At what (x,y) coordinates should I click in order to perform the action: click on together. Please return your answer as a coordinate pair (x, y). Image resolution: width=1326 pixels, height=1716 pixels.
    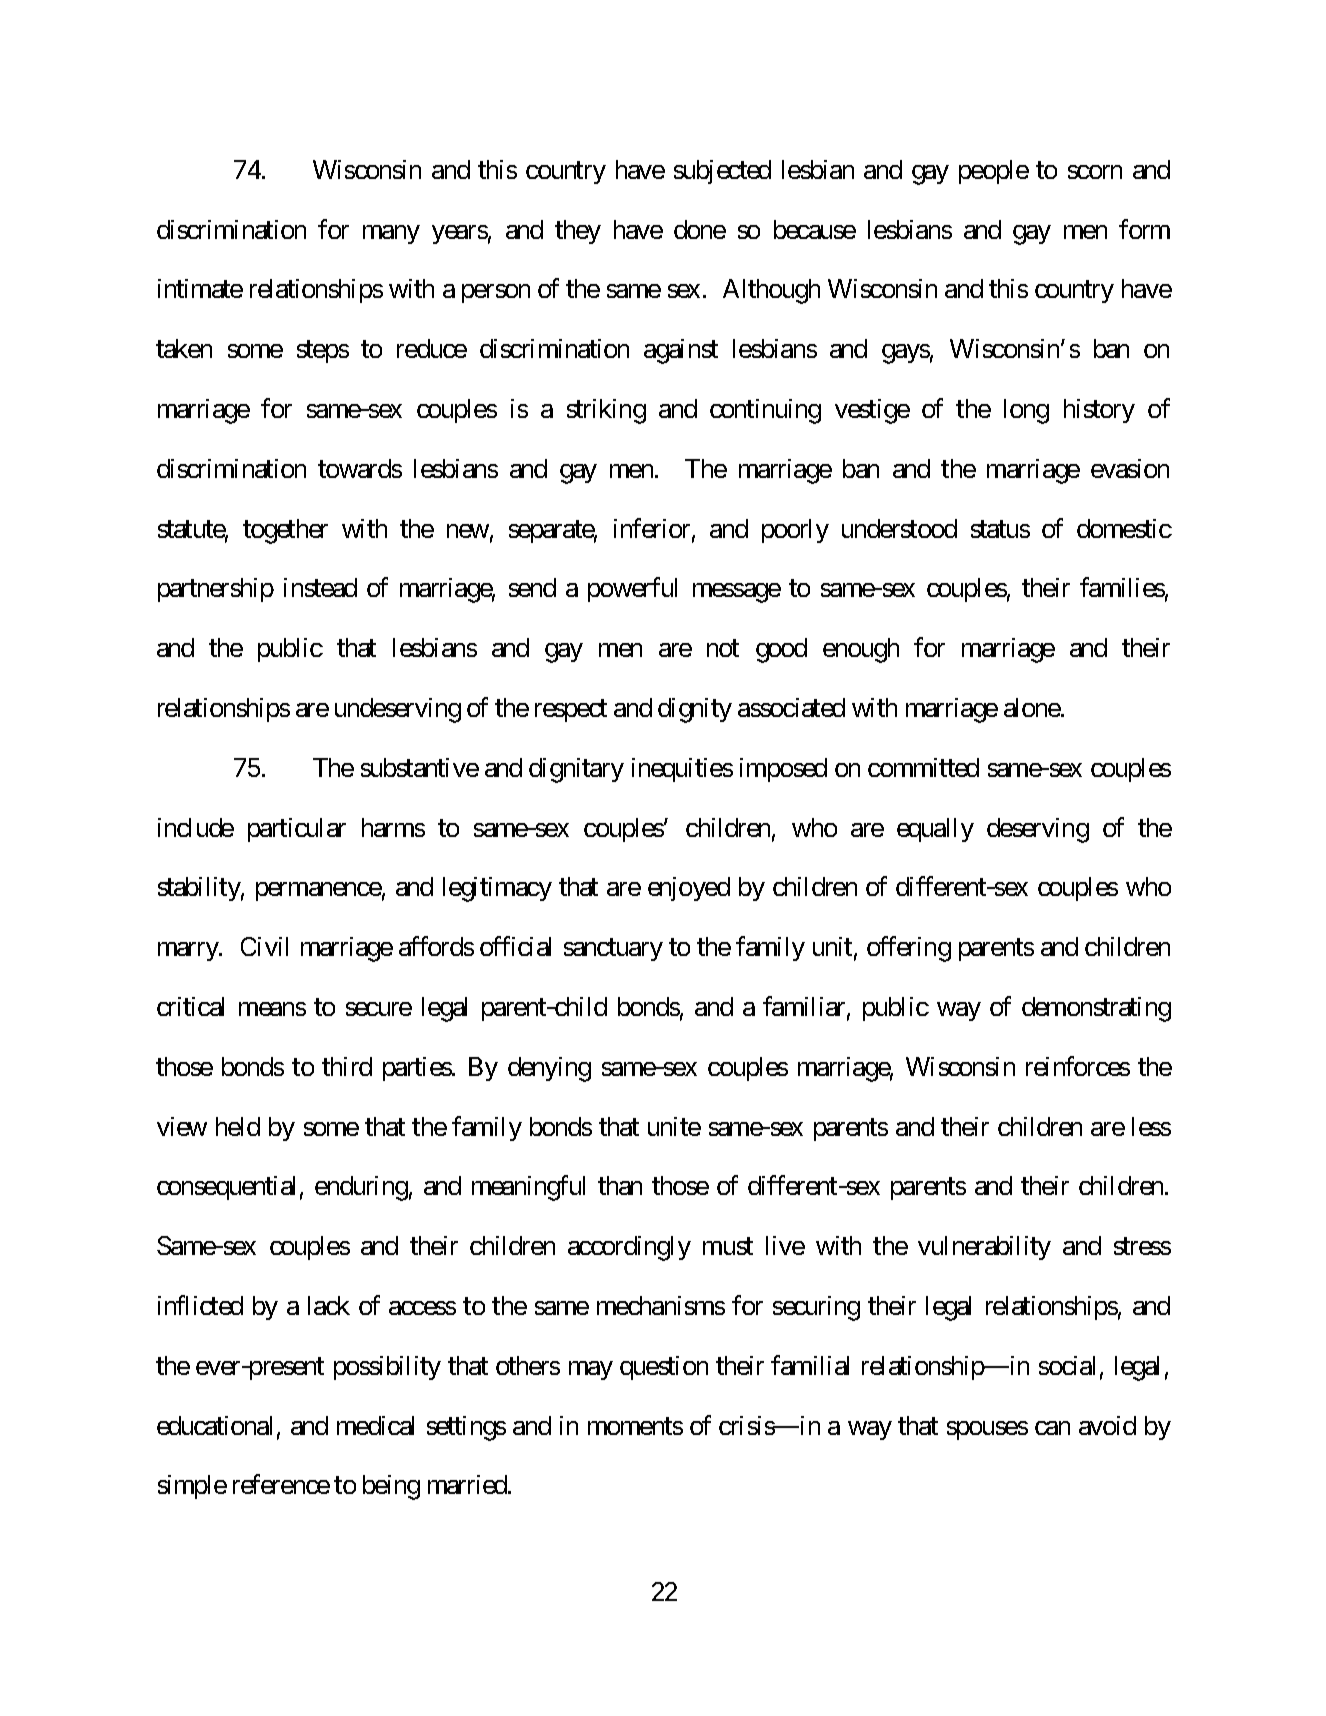
    Looking at the image, I should click on (285, 531).
